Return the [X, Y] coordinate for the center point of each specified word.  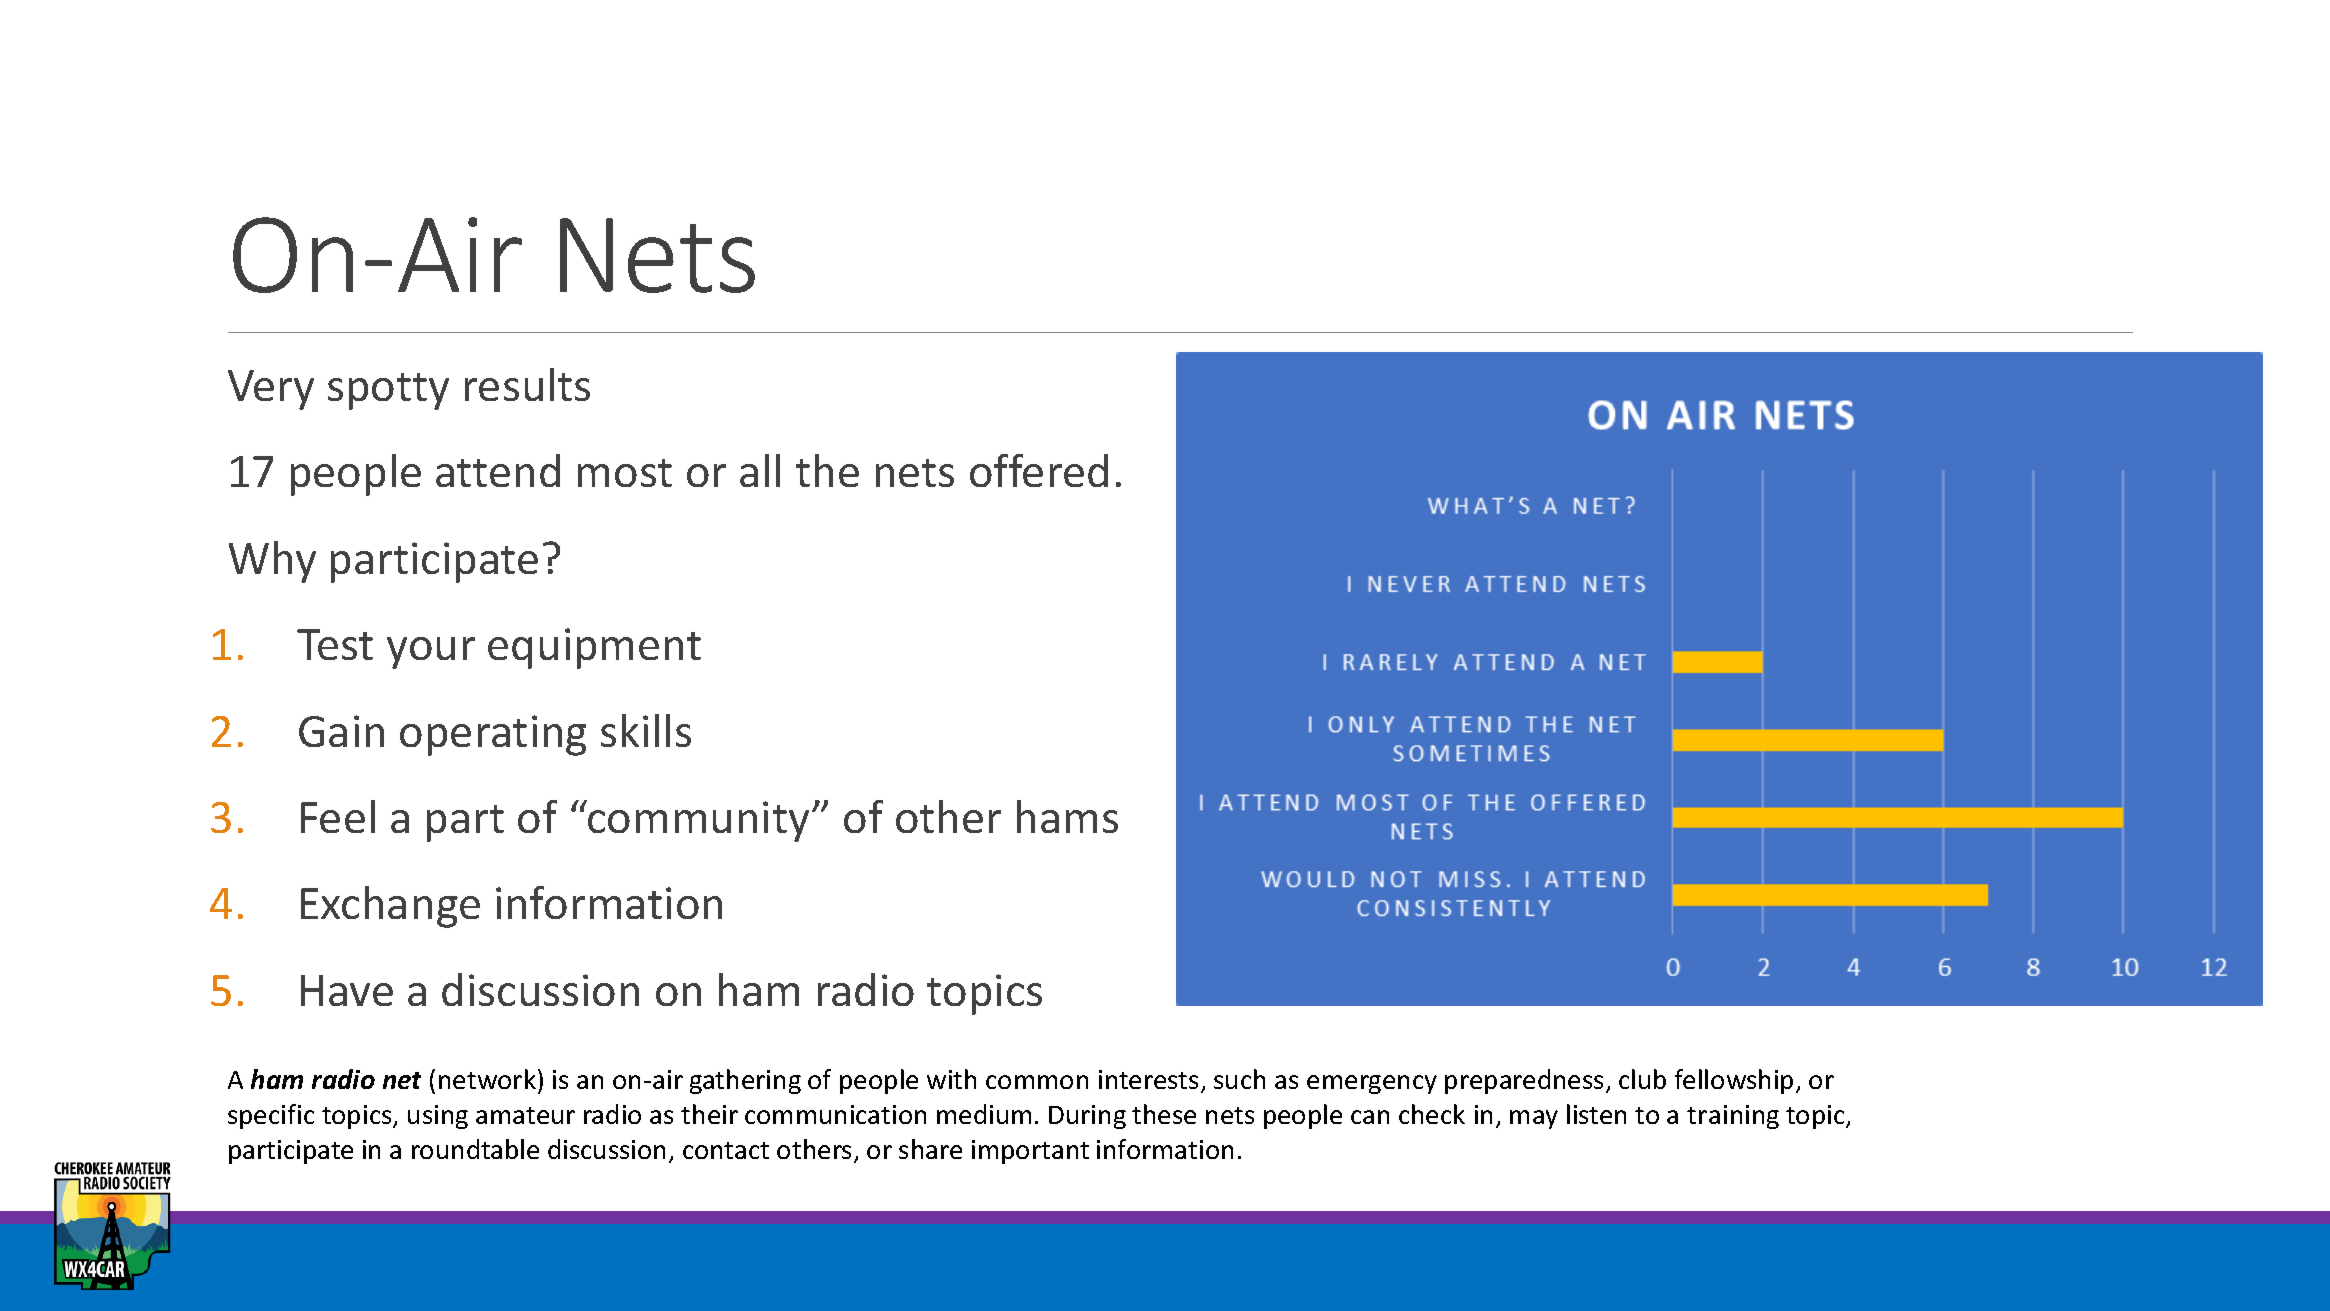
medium [984, 1114]
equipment [594, 648]
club [1642, 1079]
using [438, 1117]
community [697, 821]
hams [1067, 816]
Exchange [390, 907]
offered [1039, 470]
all [760, 470]
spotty [388, 391]
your [431, 653]
